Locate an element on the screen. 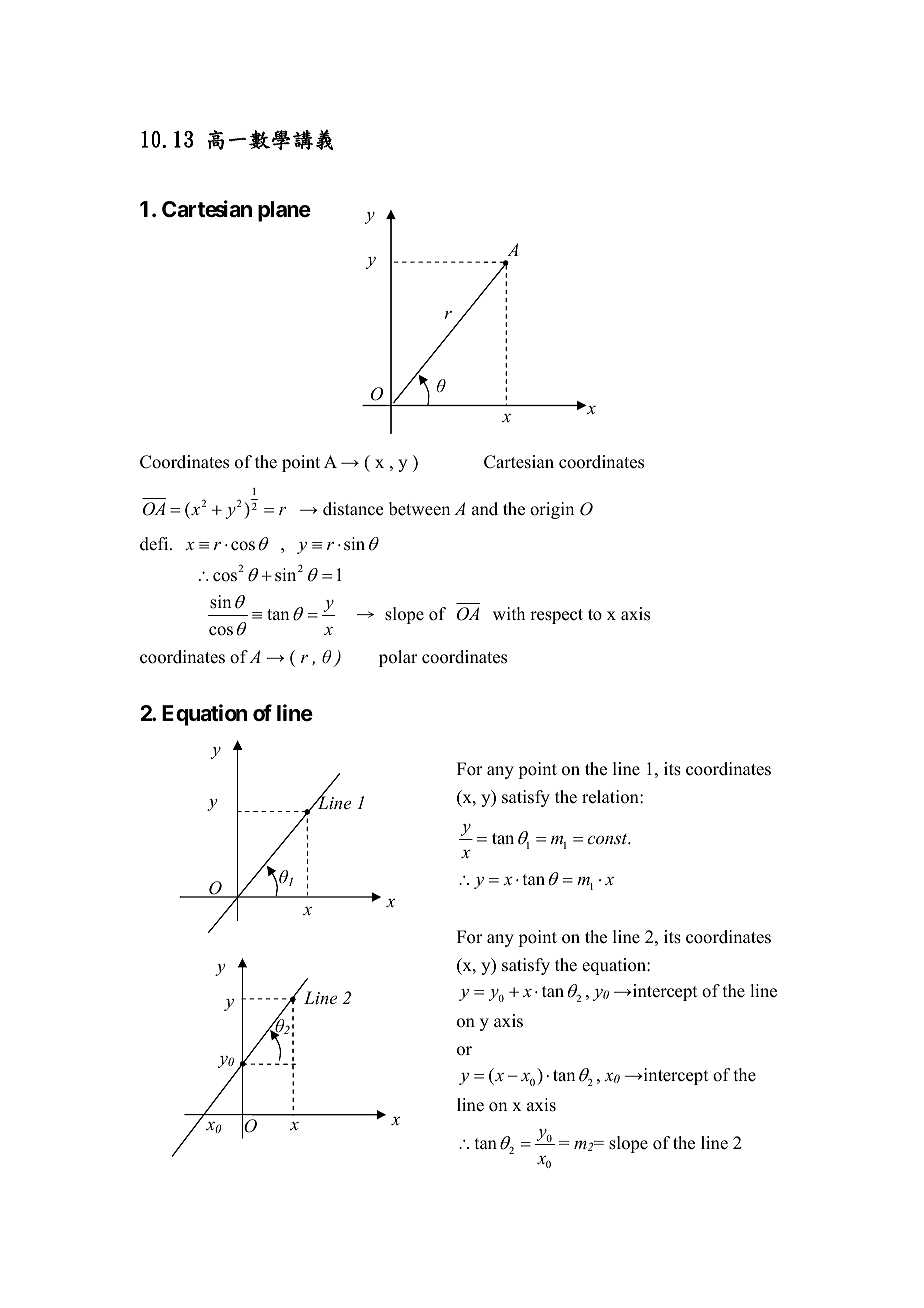 The width and height of the screenshot is (924, 1308). polar is located at coordinates (398, 658).
